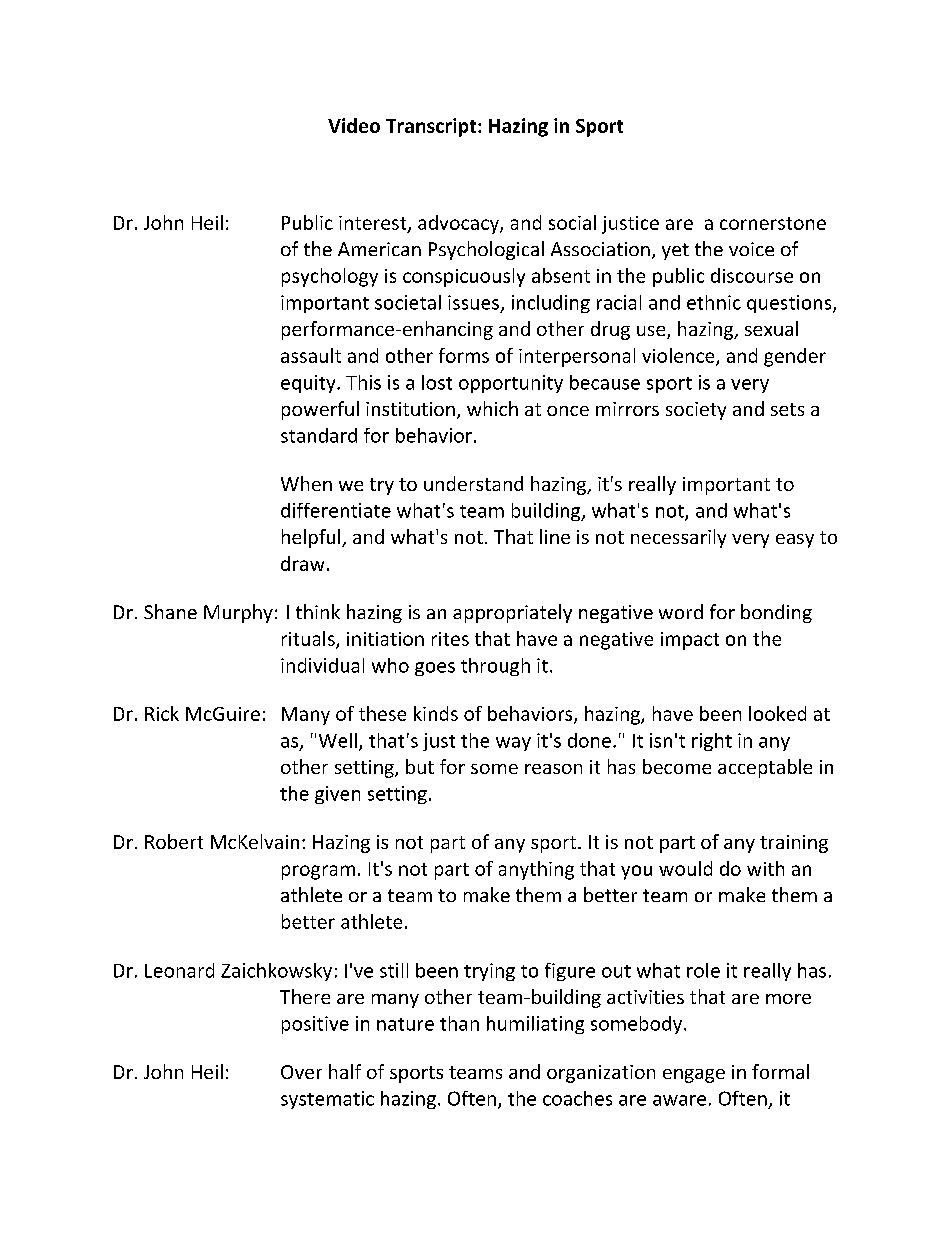  What do you see at coordinates (473, 483) in the document?
I see `understand` at bounding box center [473, 483].
